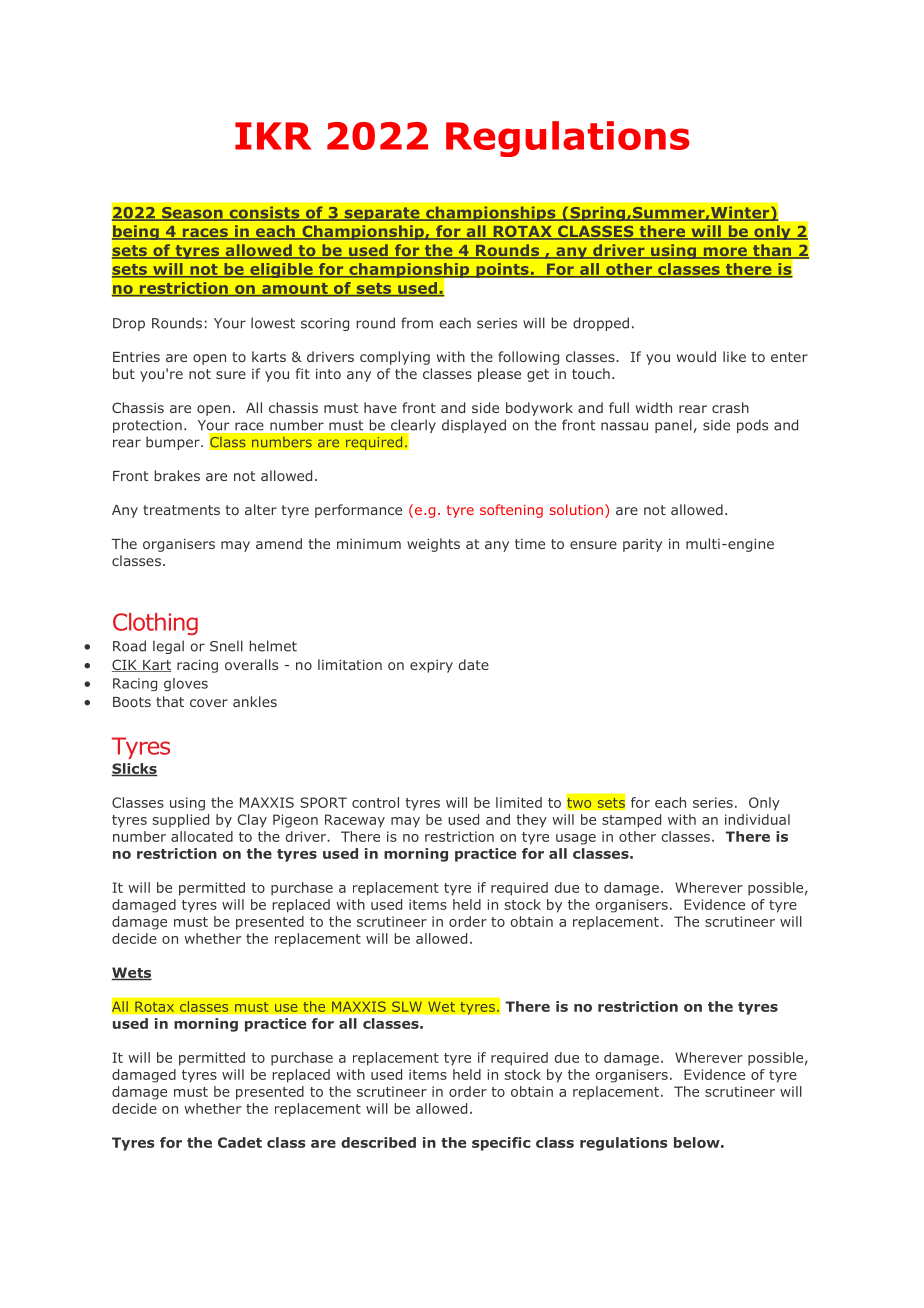  Describe the element at coordinates (757, 819) in the screenshot. I see `individual` at that location.
